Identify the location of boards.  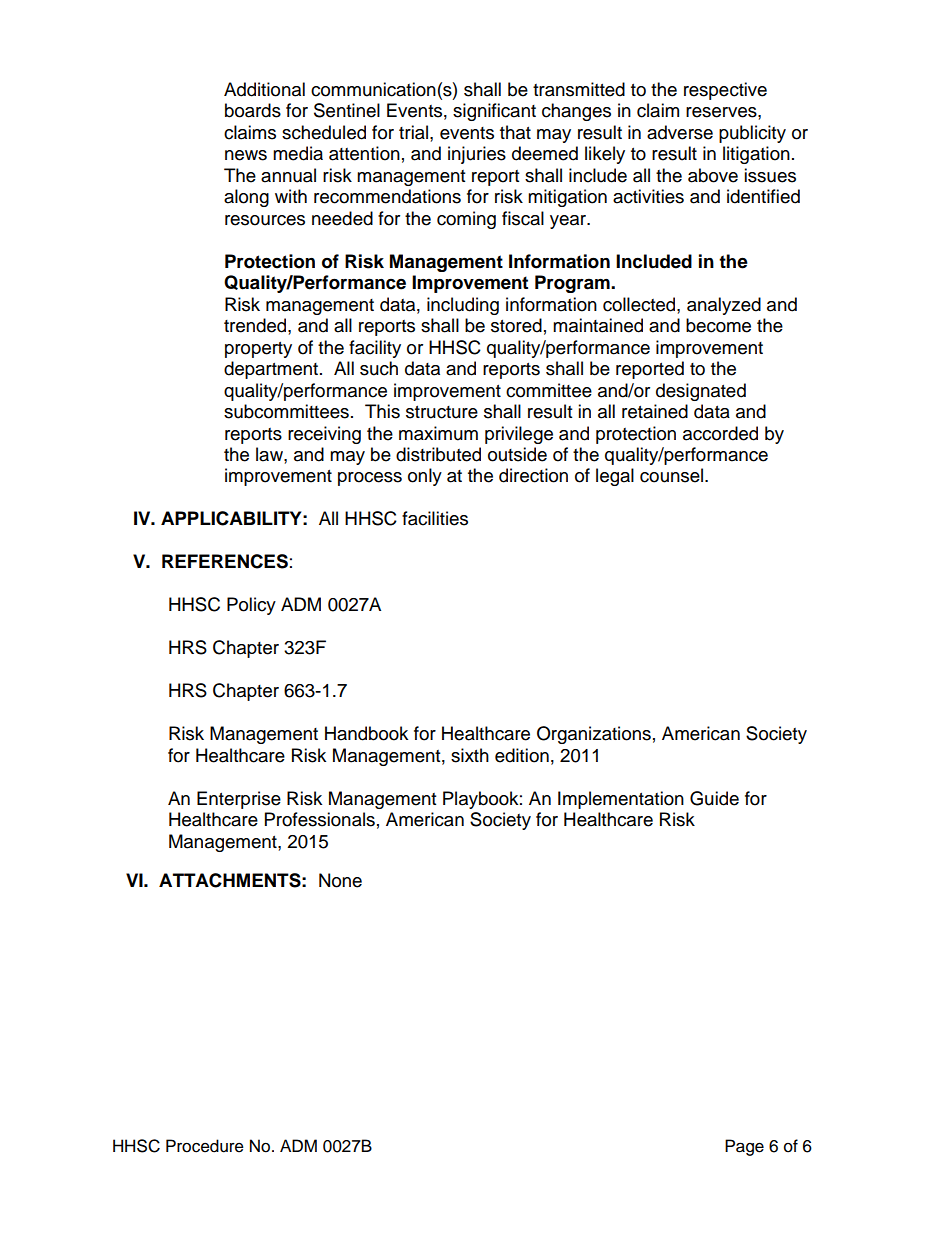
(253, 110).
